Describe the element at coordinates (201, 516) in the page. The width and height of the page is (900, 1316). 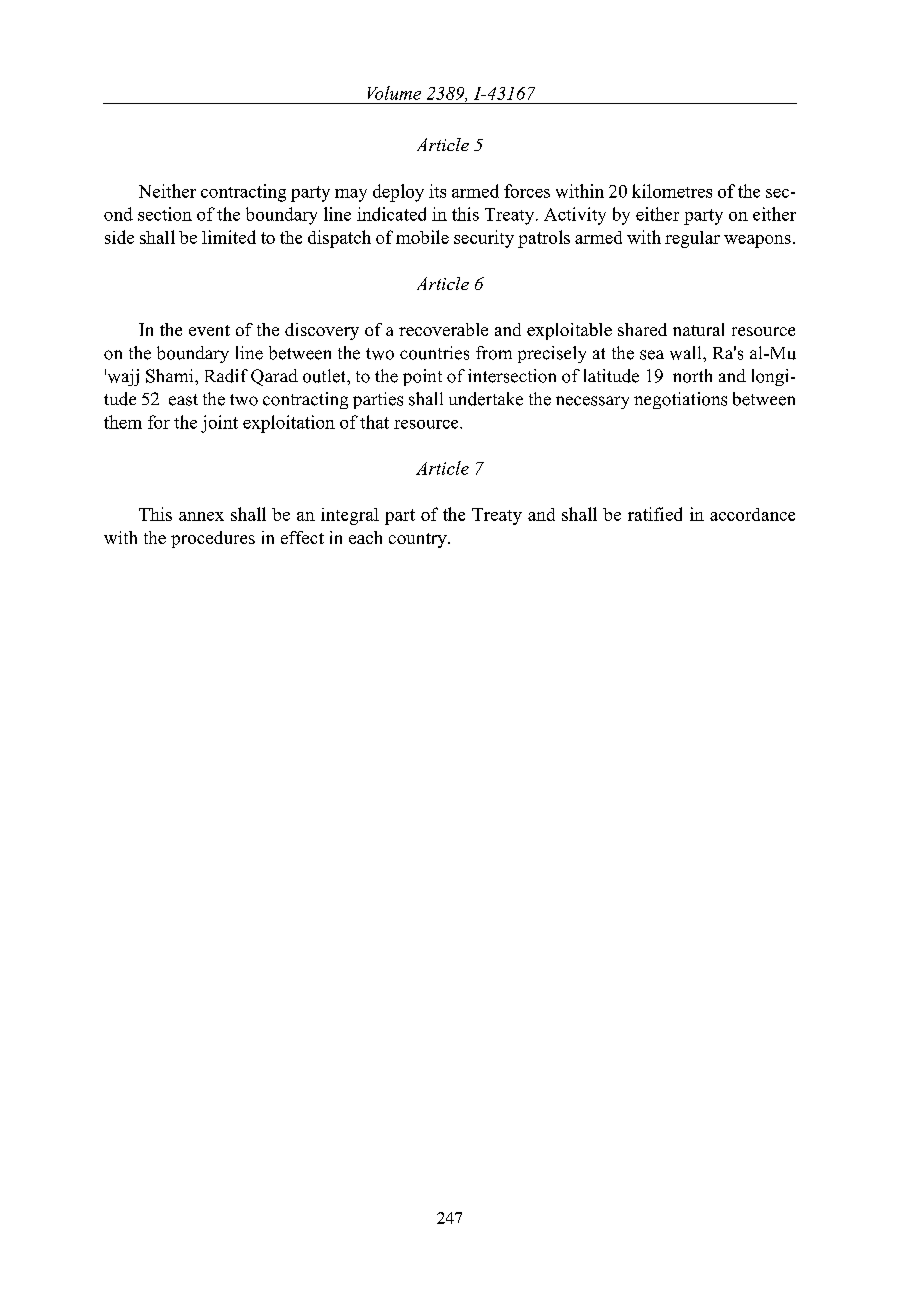
I see `annex` at that location.
